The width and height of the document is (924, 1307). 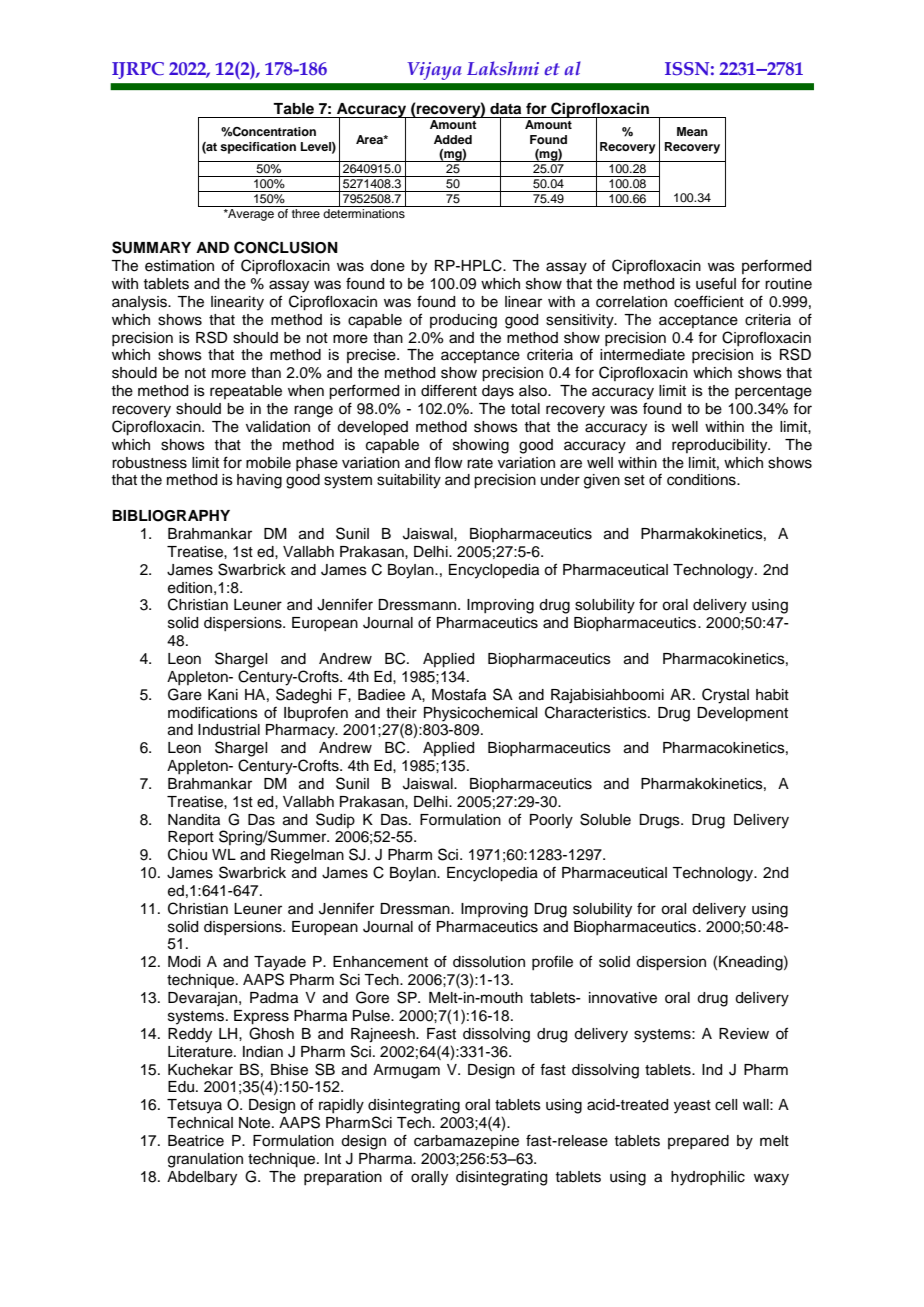 I want to click on specification, so click(x=258, y=148).
